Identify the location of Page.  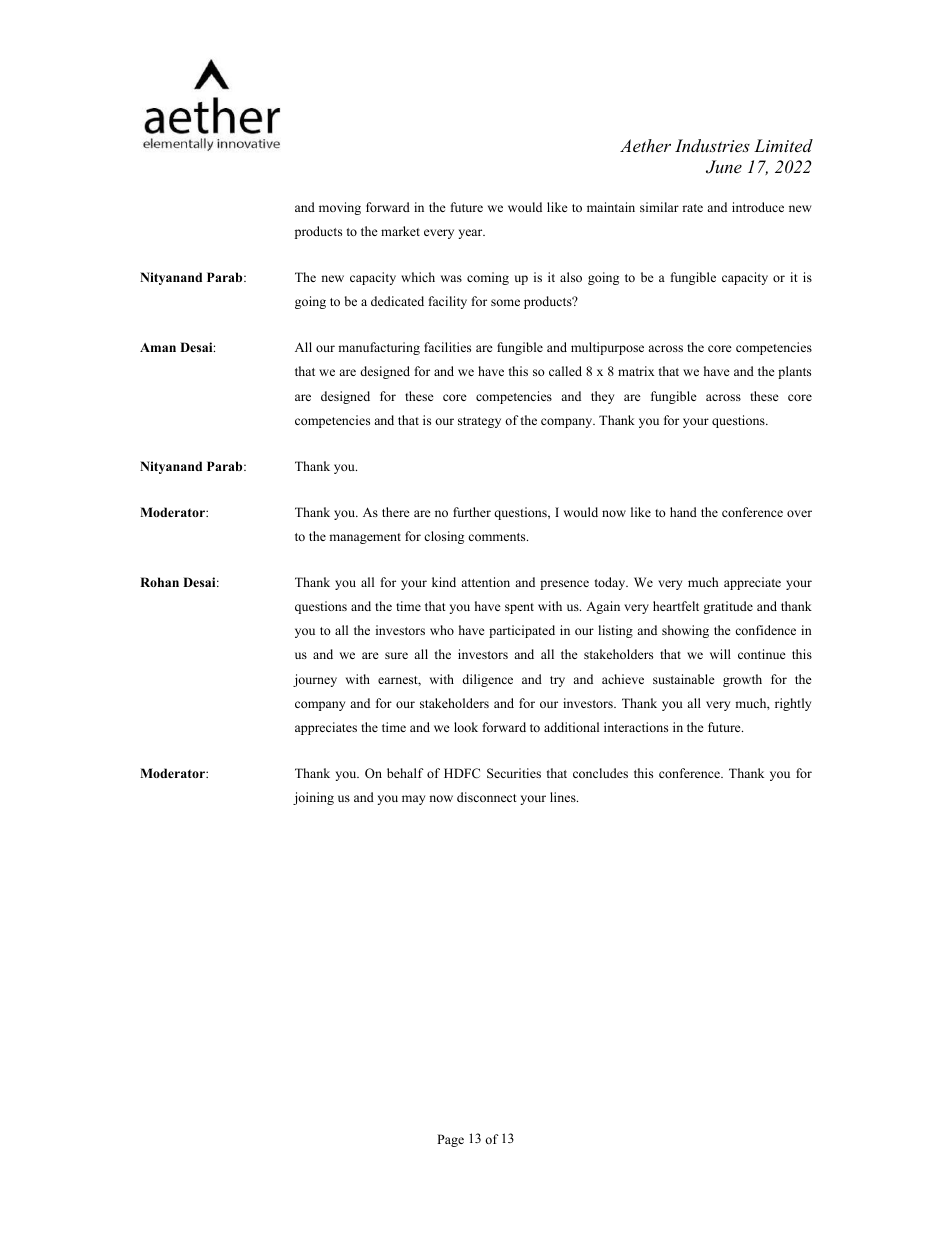
(450, 1140).
